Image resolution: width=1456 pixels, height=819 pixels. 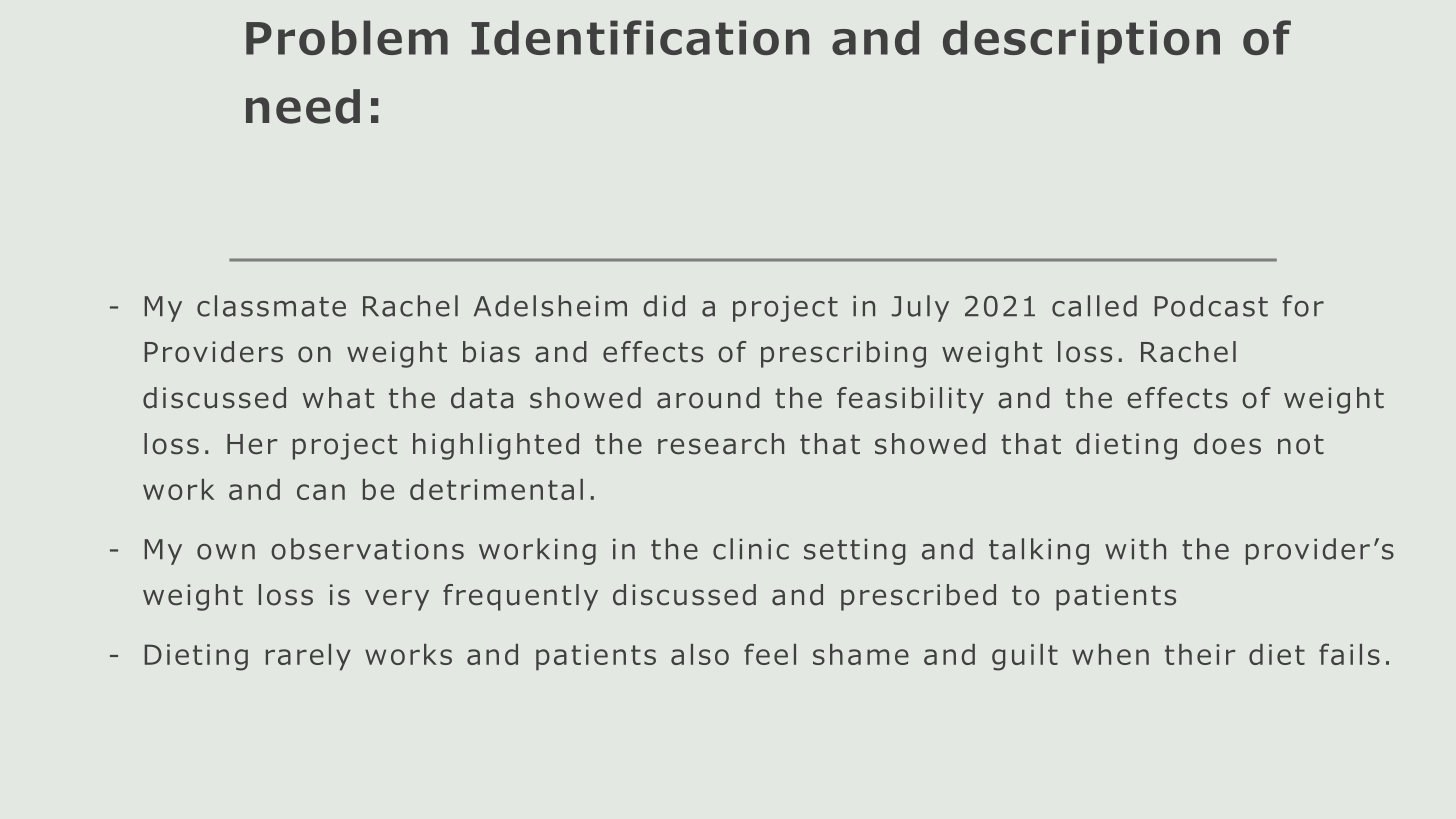 I want to click on Identification, so click(x=640, y=37).
